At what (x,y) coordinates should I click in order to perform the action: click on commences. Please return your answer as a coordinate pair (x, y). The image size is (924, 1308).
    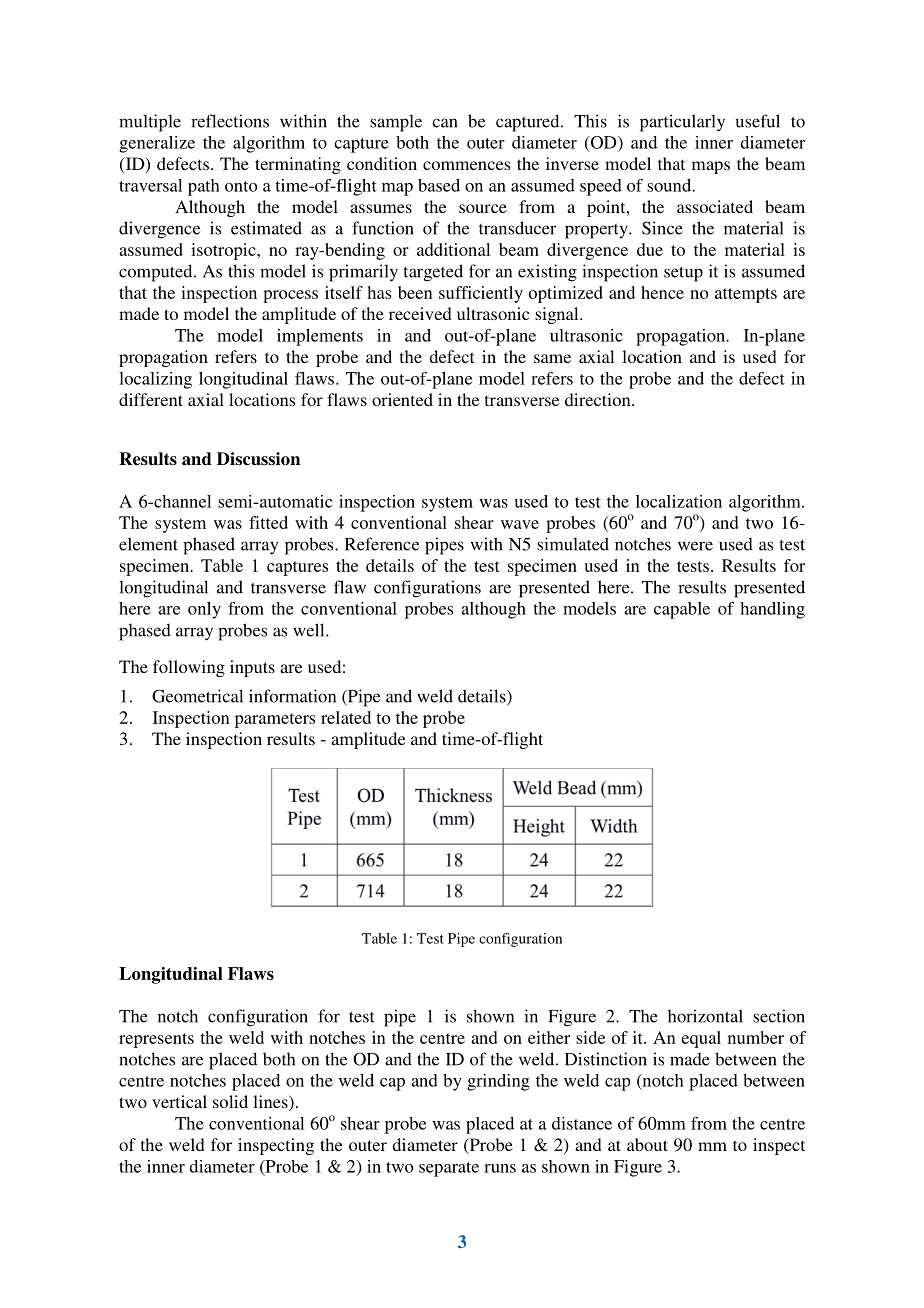
    Looking at the image, I should click on (466, 165).
